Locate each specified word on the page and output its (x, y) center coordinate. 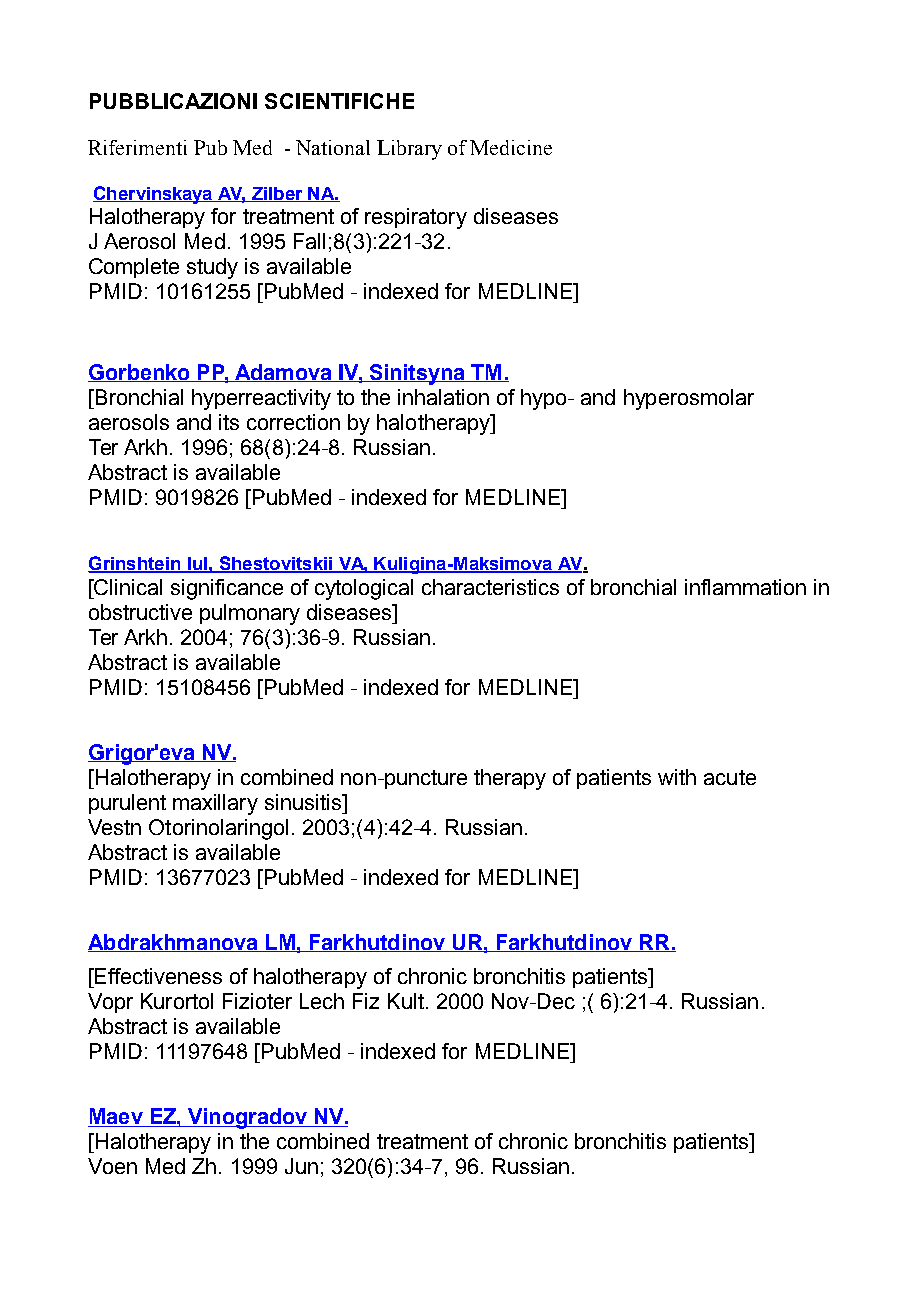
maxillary (215, 804)
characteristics (490, 587)
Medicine (511, 147)
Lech (322, 1001)
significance (227, 589)
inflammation (745, 587)
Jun (301, 1166)
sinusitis (304, 802)
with (677, 777)
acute (730, 777)
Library (409, 150)
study (212, 268)
